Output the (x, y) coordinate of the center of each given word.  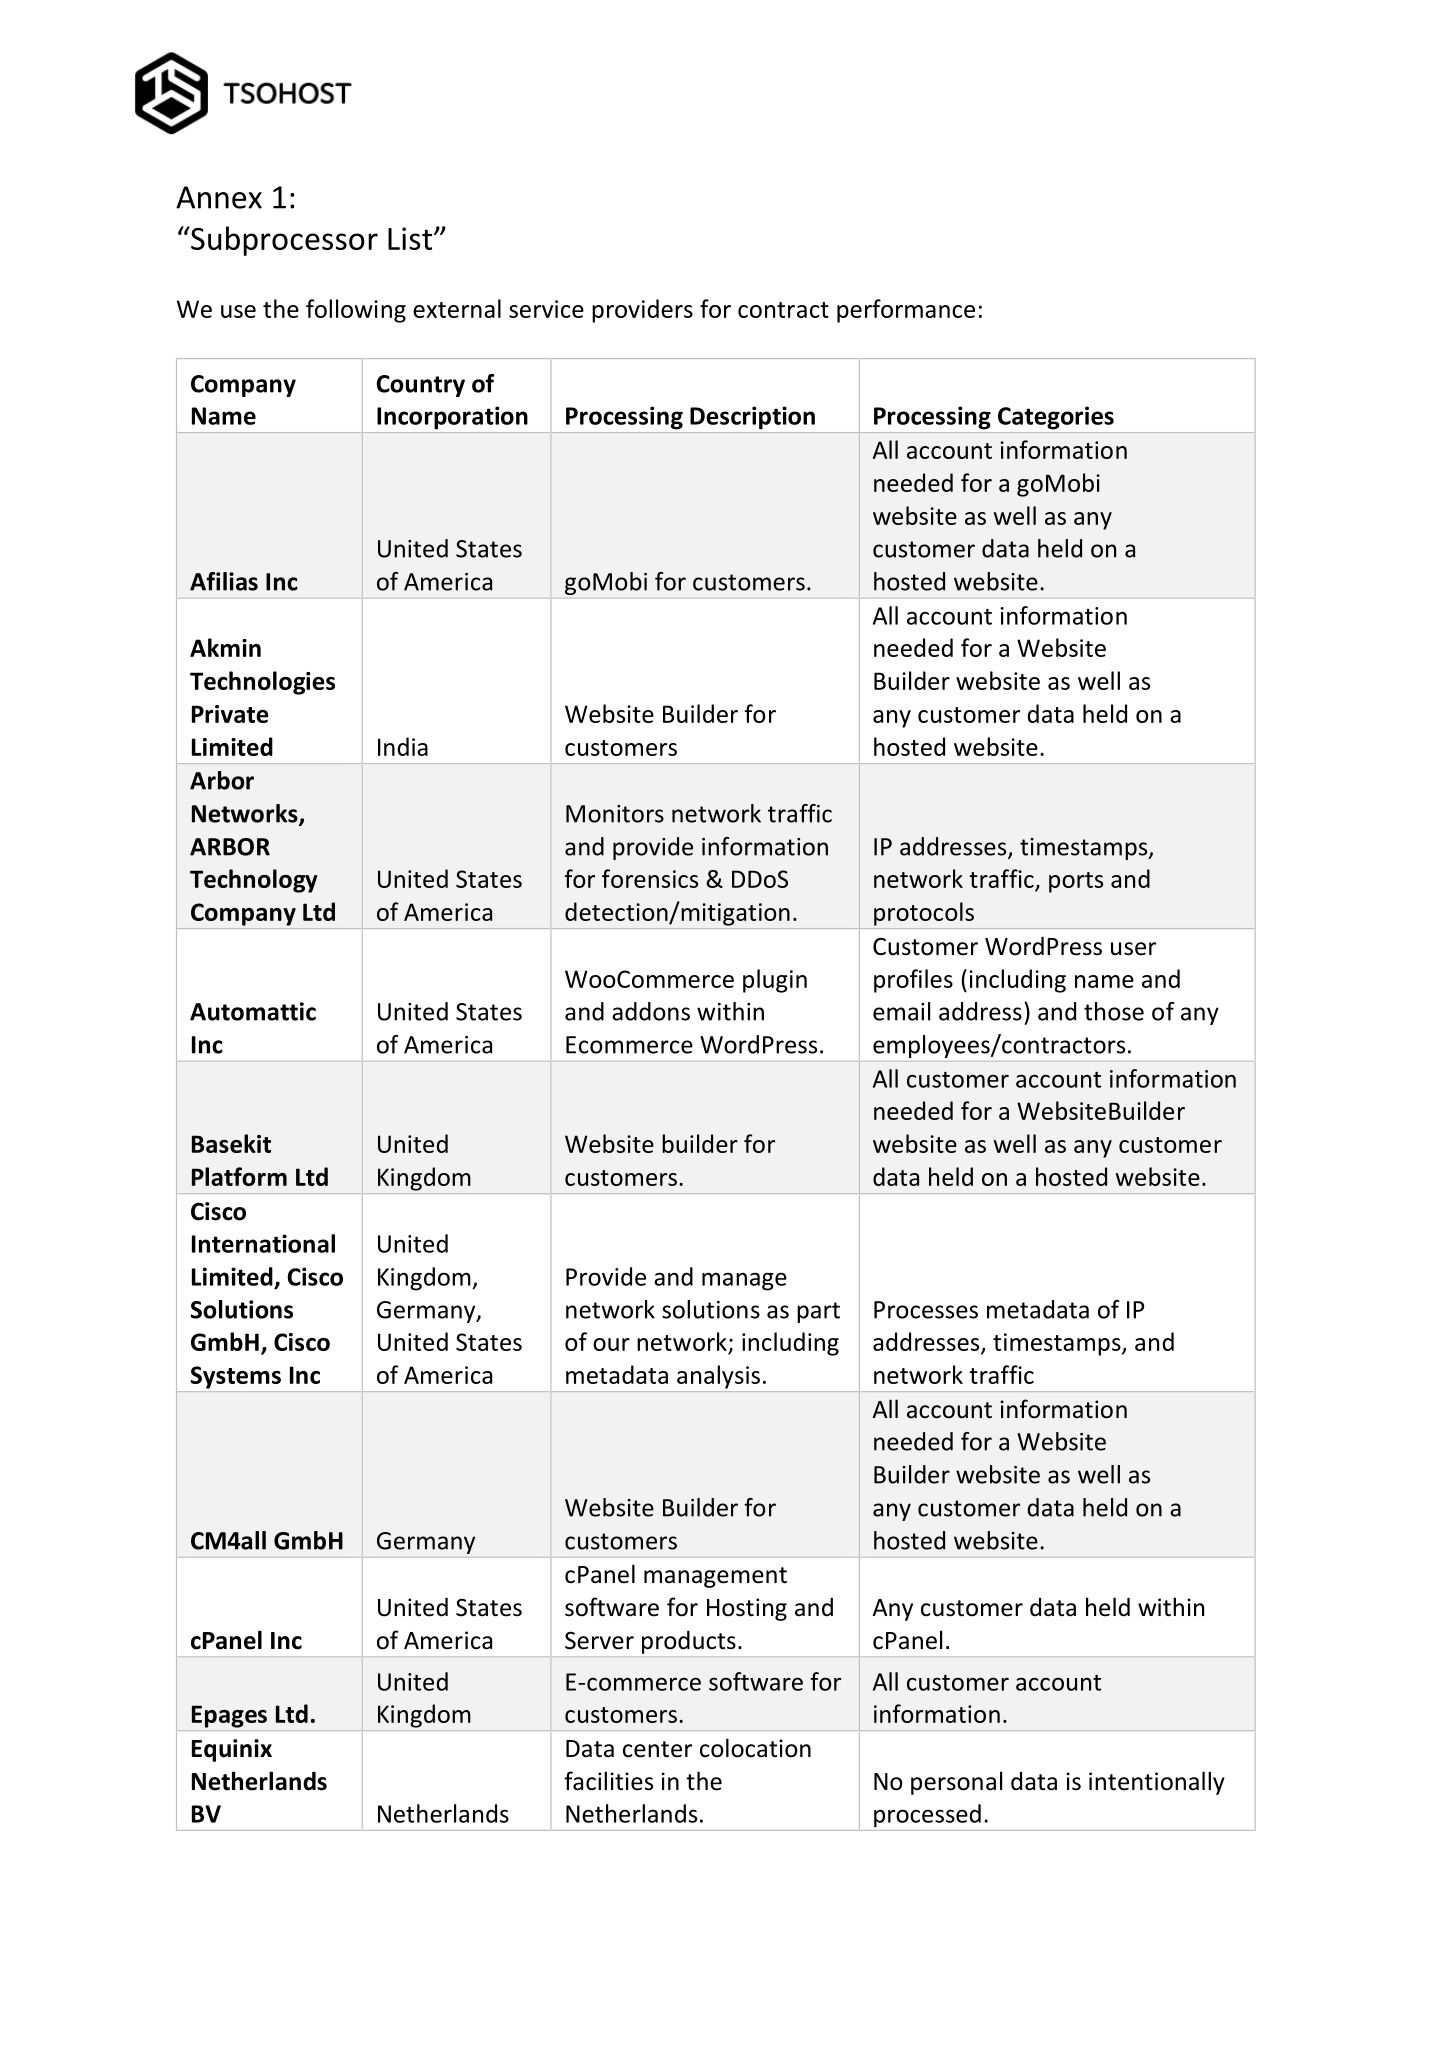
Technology (254, 881)
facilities (608, 1781)
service (546, 309)
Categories (1056, 418)
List (410, 238)
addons (651, 1011)
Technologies (262, 683)
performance (906, 311)
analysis (718, 1377)
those (1114, 1011)
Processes (926, 1310)
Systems (236, 1377)
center (657, 1749)
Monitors (615, 814)
